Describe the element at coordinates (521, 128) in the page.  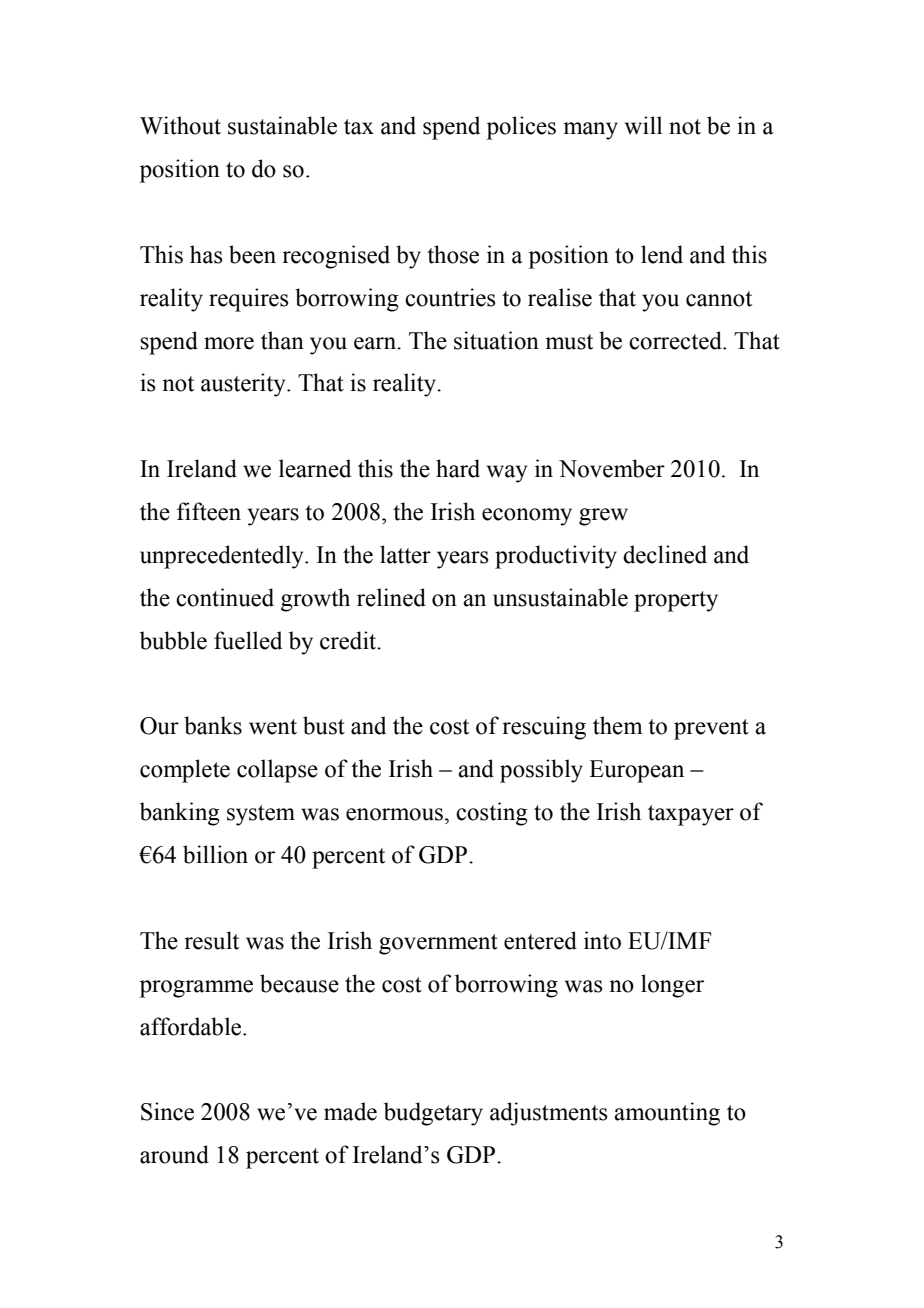
I see `polices` at that location.
